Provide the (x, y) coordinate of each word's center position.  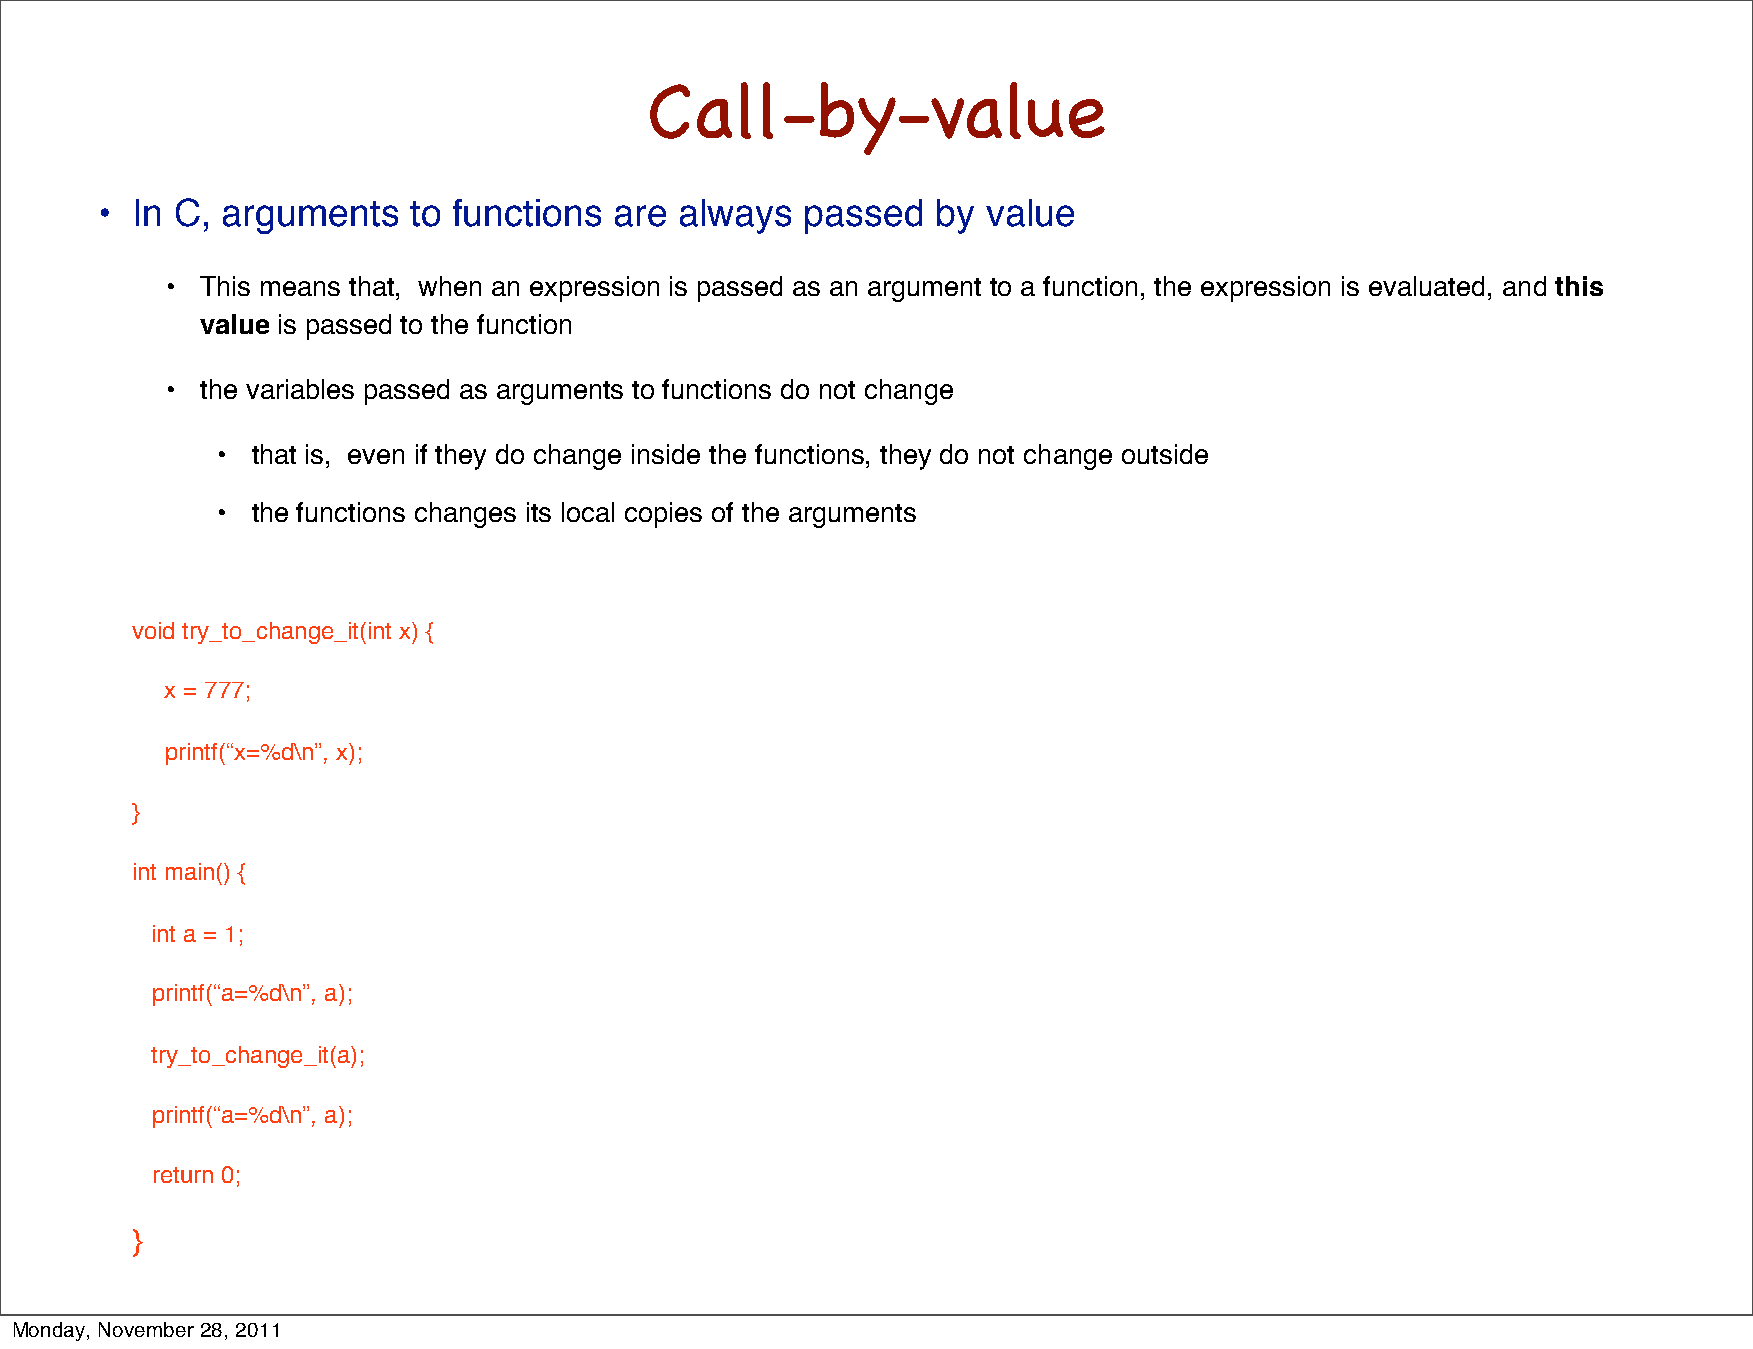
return (183, 1175)
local (588, 512)
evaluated (1426, 286)
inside (666, 454)
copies (663, 515)
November (146, 1329)
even (376, 456)
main (190, 871)
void (153, 630)
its (539, 512)
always (735, 216)
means (300, 288)
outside (1165, 454)
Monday (51, 1331)
